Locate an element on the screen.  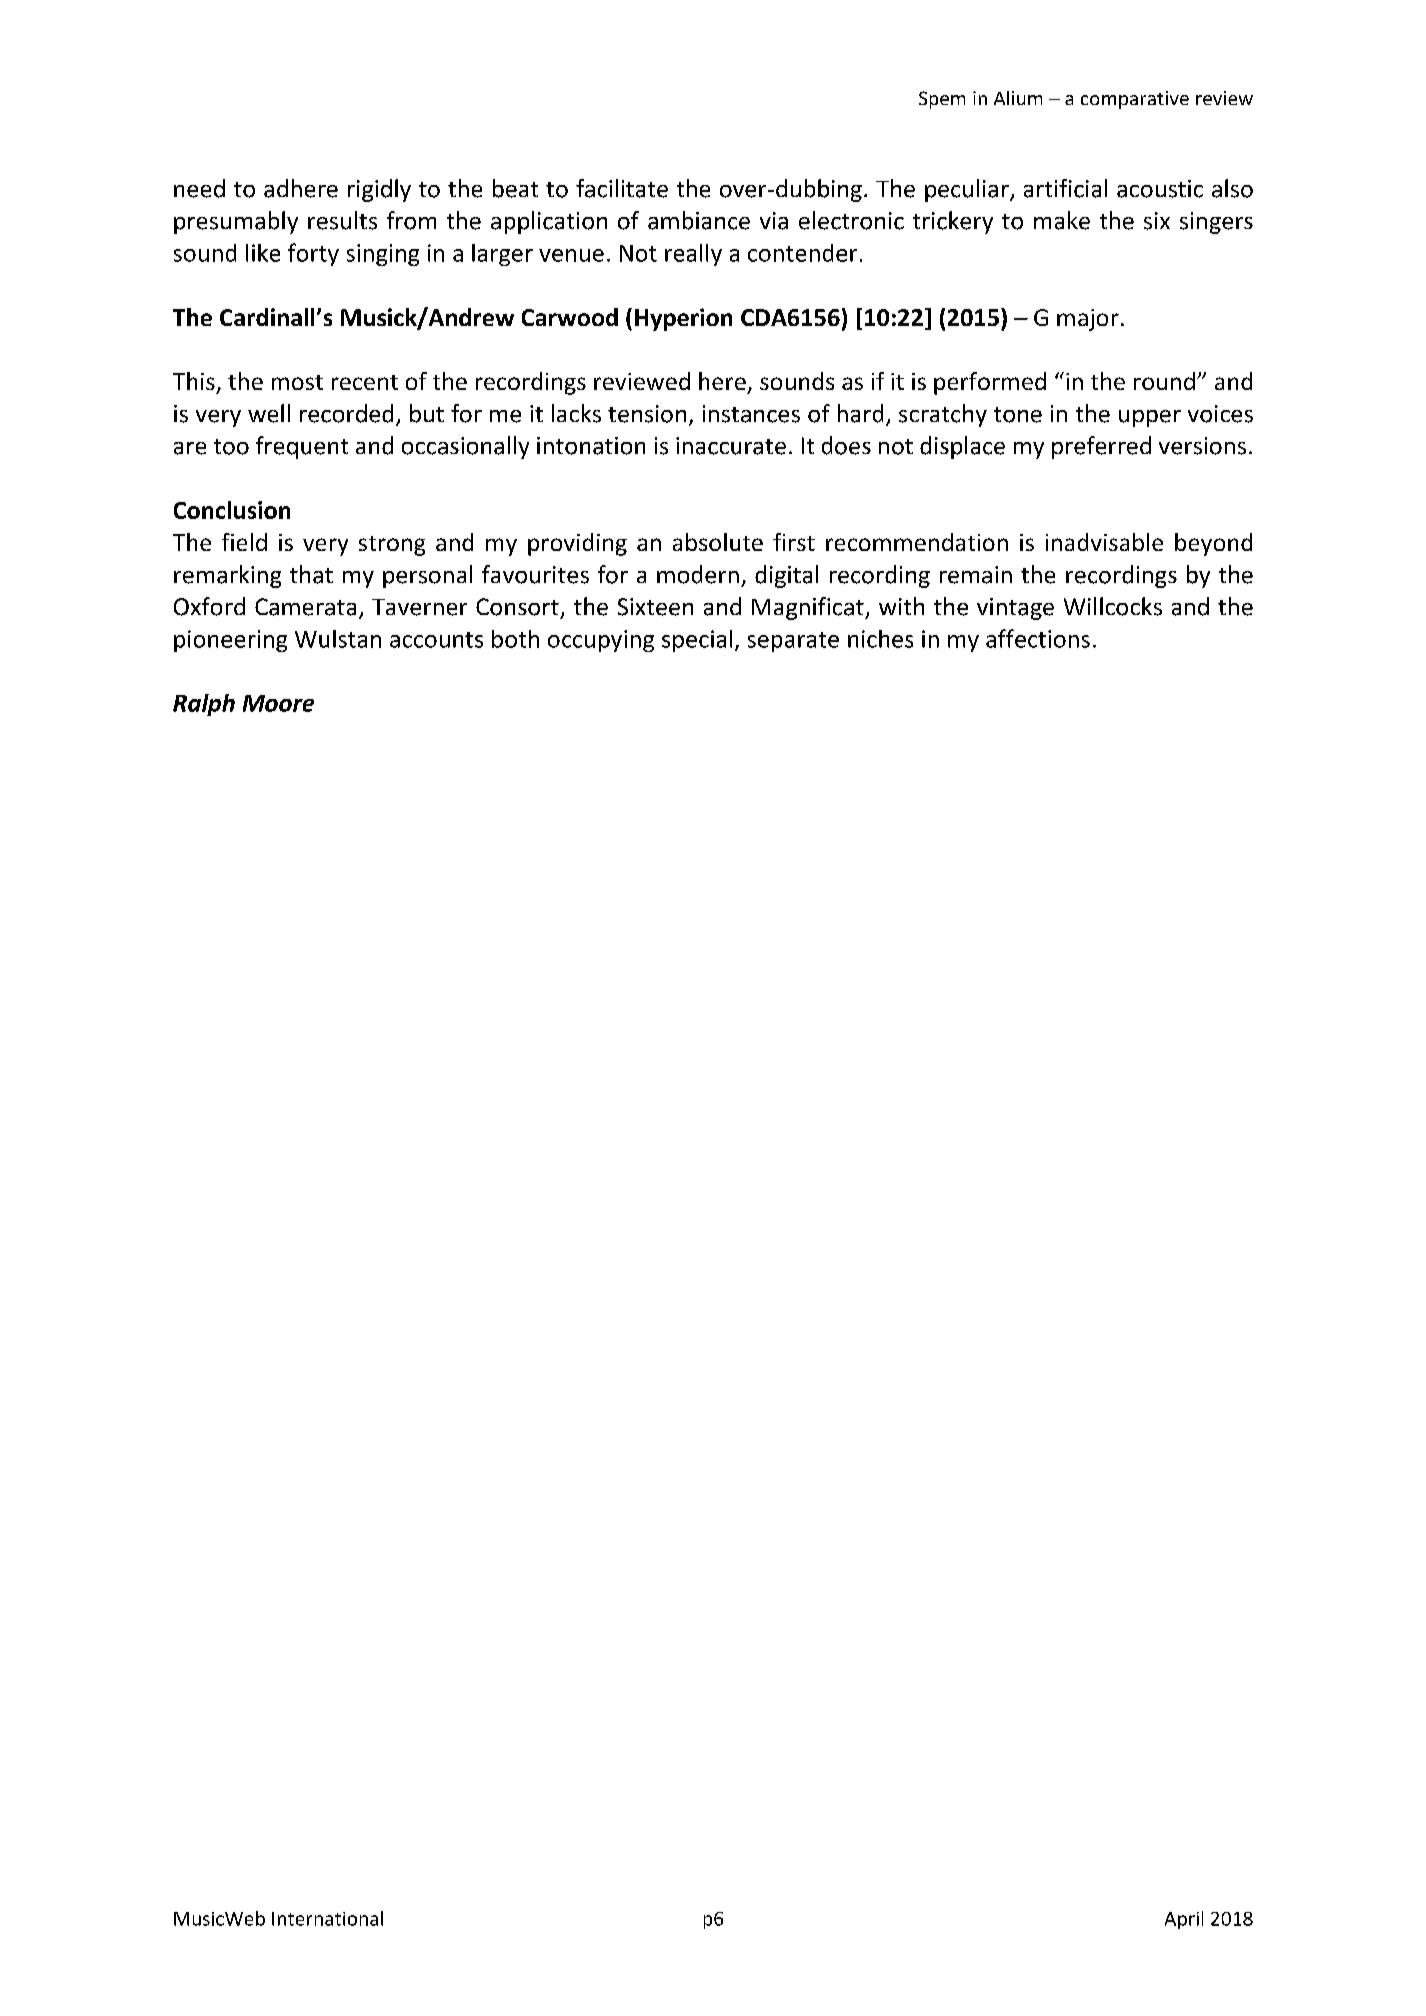
special is located at coordinates (697, 641).
